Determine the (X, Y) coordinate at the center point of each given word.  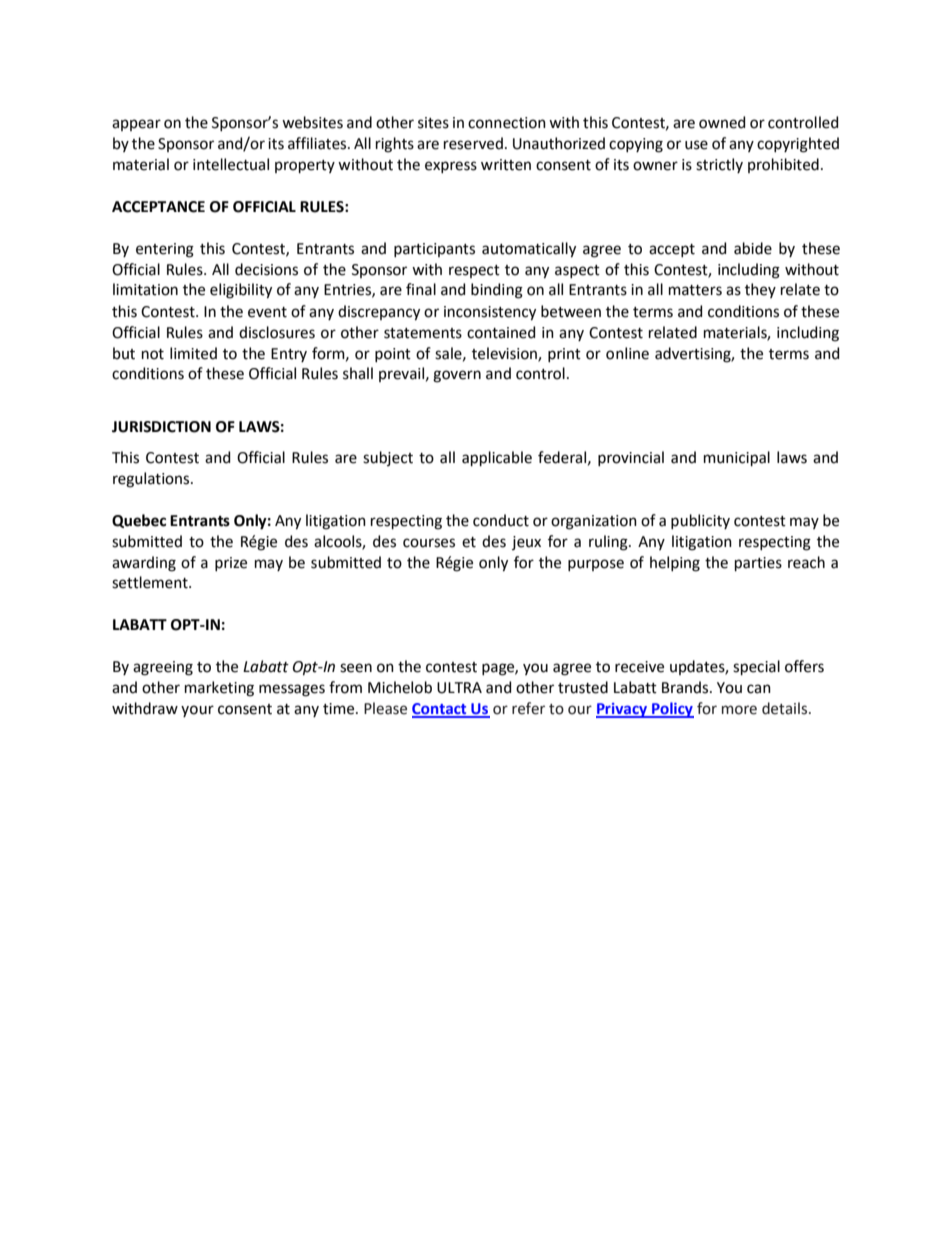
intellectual (231, 164)
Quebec (139, 521)
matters (695, 290)
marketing (219, 689)
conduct (501, 520)
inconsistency (490, 313)
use (696, 145)
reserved (473, 143)
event (267, 312)
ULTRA (459, 688)
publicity (700, 521)
